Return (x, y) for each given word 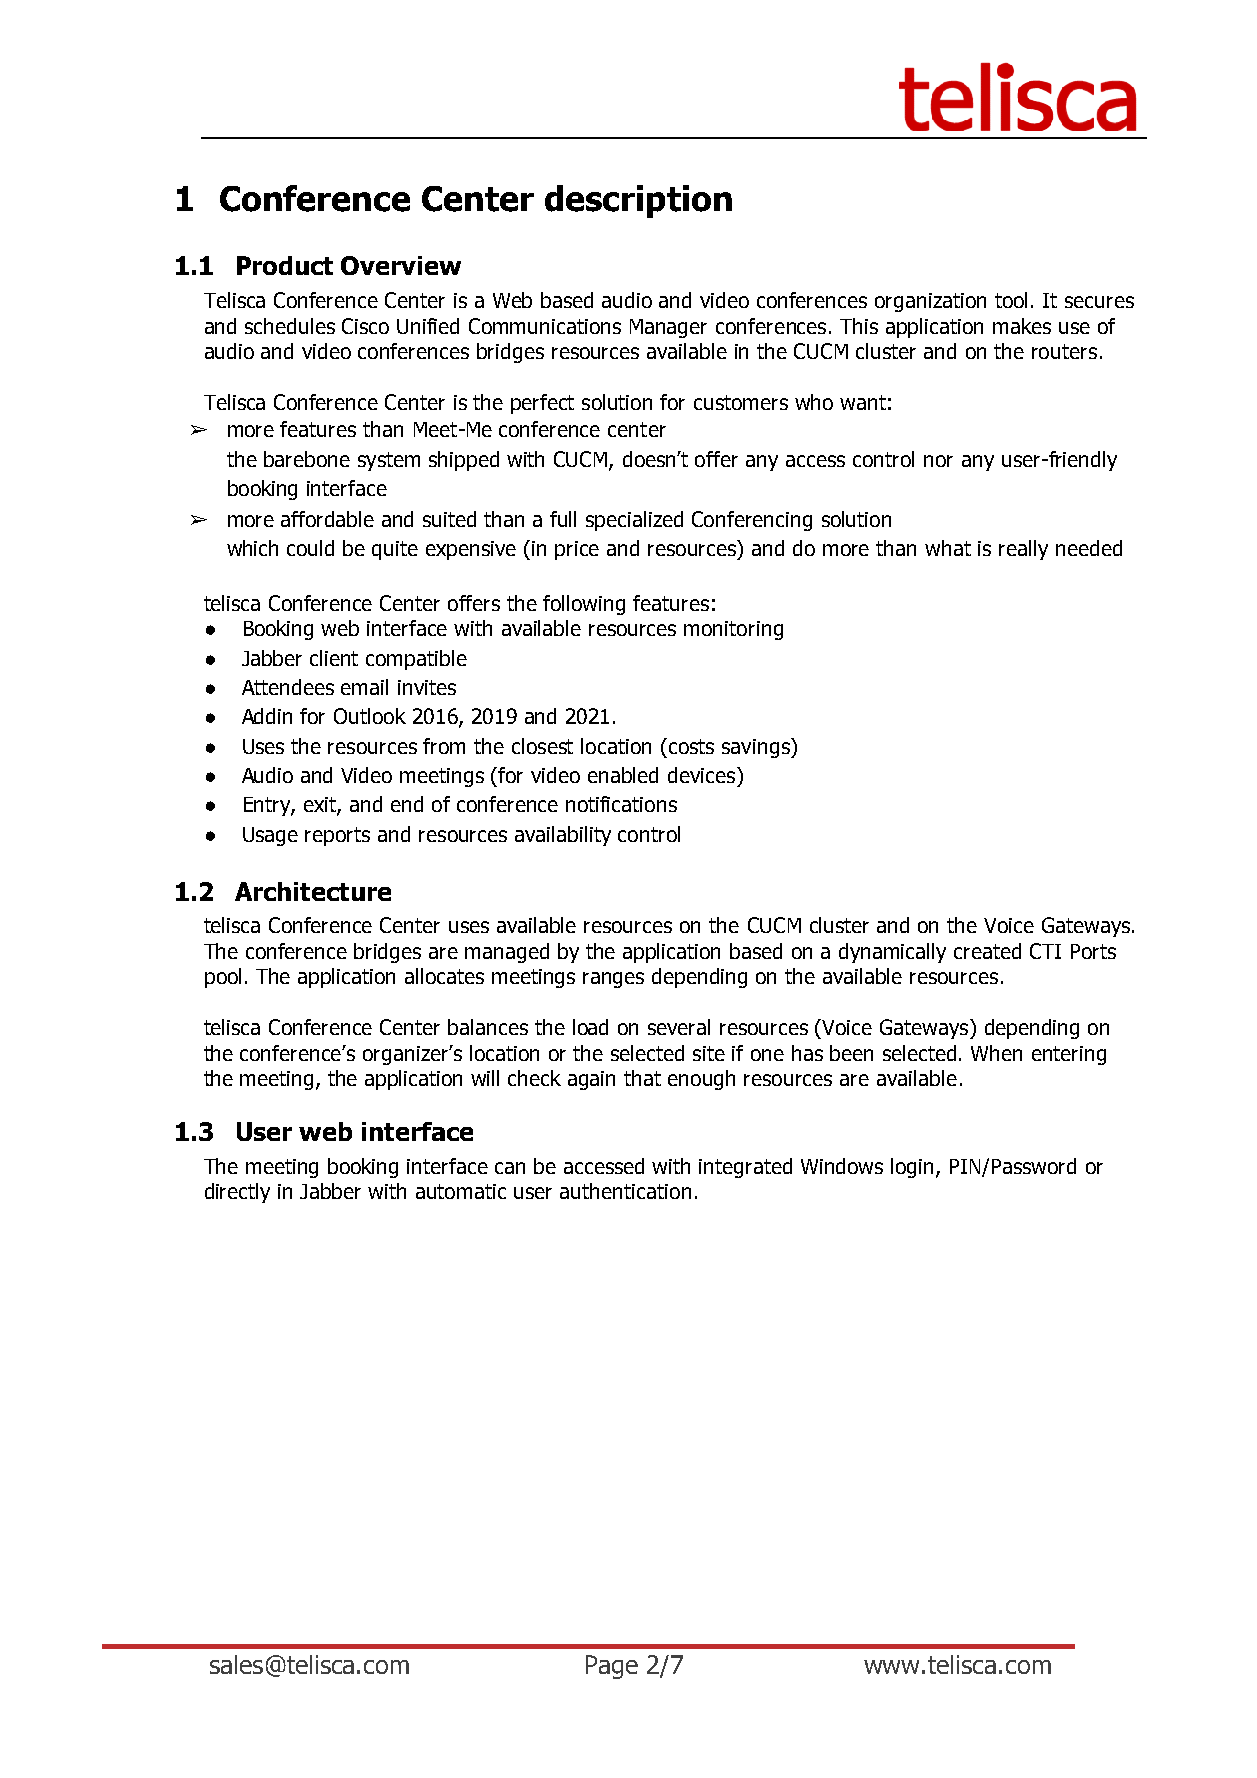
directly (237, 1193)
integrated (745, 1168)
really (1023, 550)
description (638, 201)
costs (690, 746)
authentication (625, 1191)
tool (1011, 300)
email (364, 687)
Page (612, 1667)
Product (285, 265)
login (914, 1168)
